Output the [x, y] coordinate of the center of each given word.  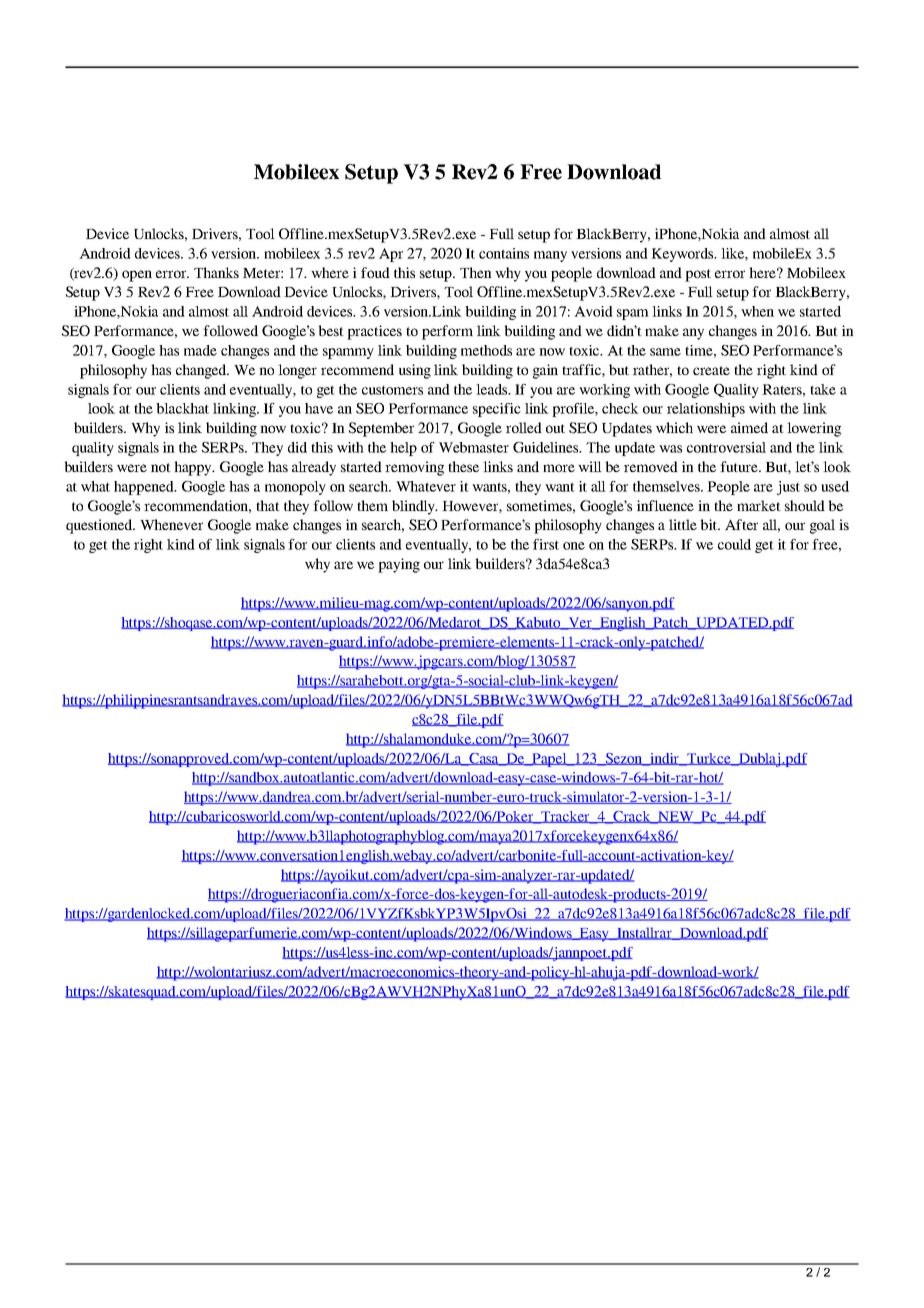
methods [486, 350]
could [734, 544]
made [200, 350]
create [711, 370]
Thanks [216, 272]
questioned [100, 526]
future [740, 466]
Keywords [683, 255]
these [463, 466]
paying [399, 565]
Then [476, 272]
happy [194, 468]
